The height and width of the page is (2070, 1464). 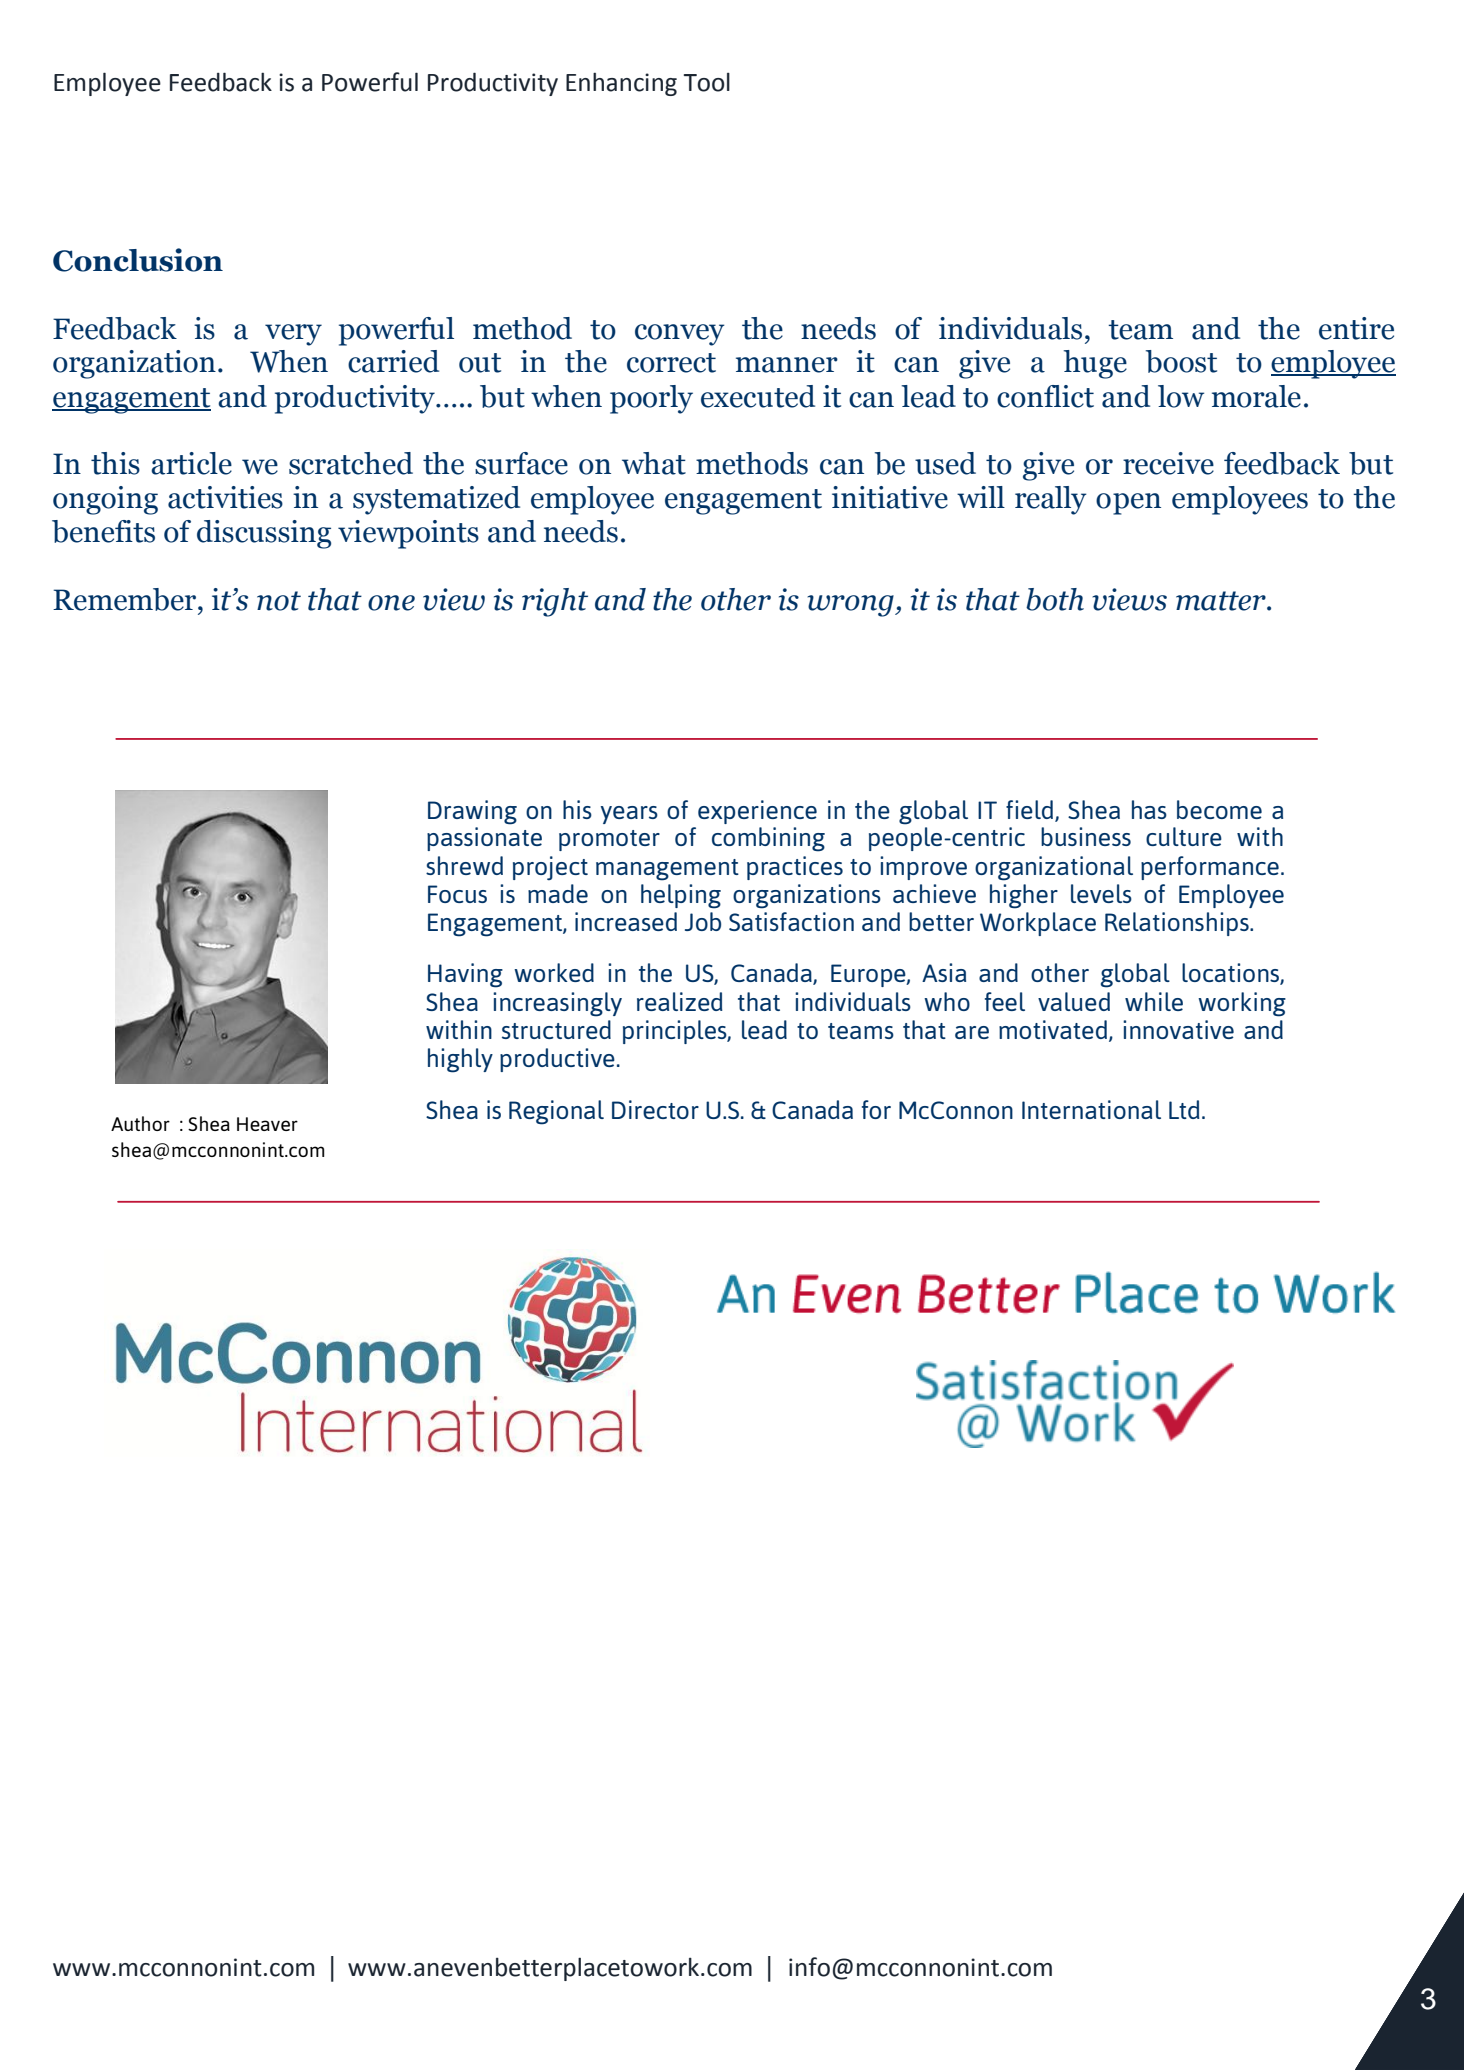 I want to click on not, so click(x=279, y=601).
